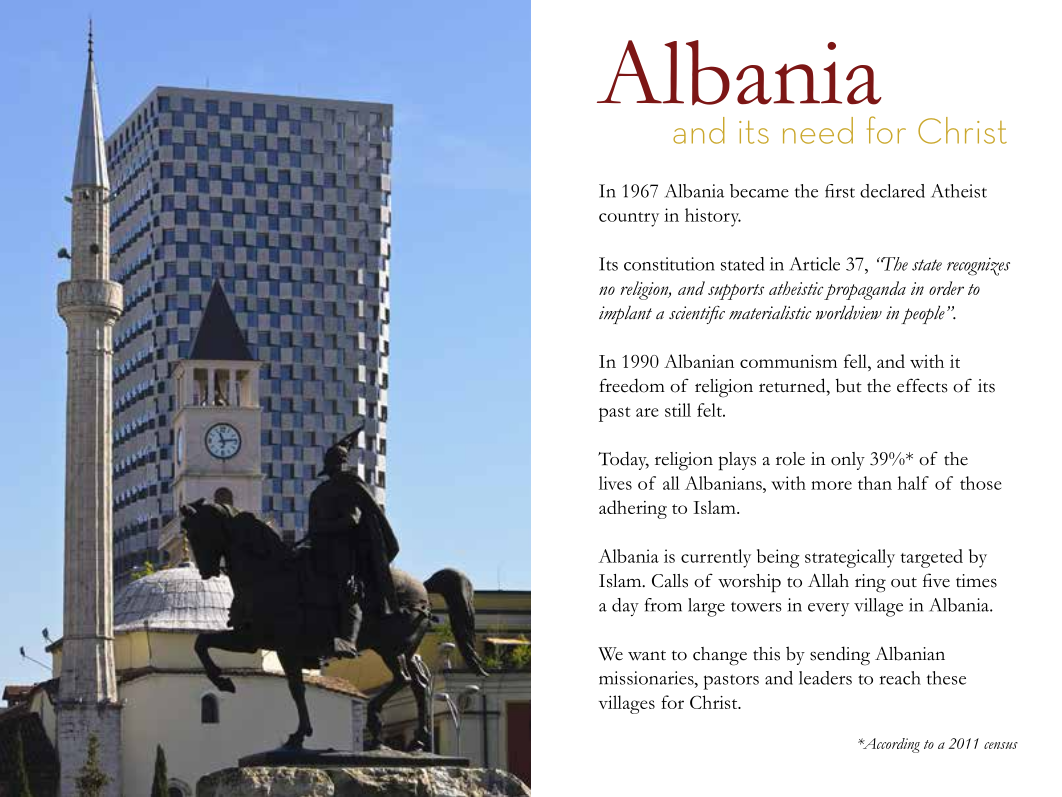 Image resolution: width=1062 pixels, height=797 pixels. What do you see at coordinates (1001, 745) in the screenshot?
I see `census` at bounding box center [1001, 745].
